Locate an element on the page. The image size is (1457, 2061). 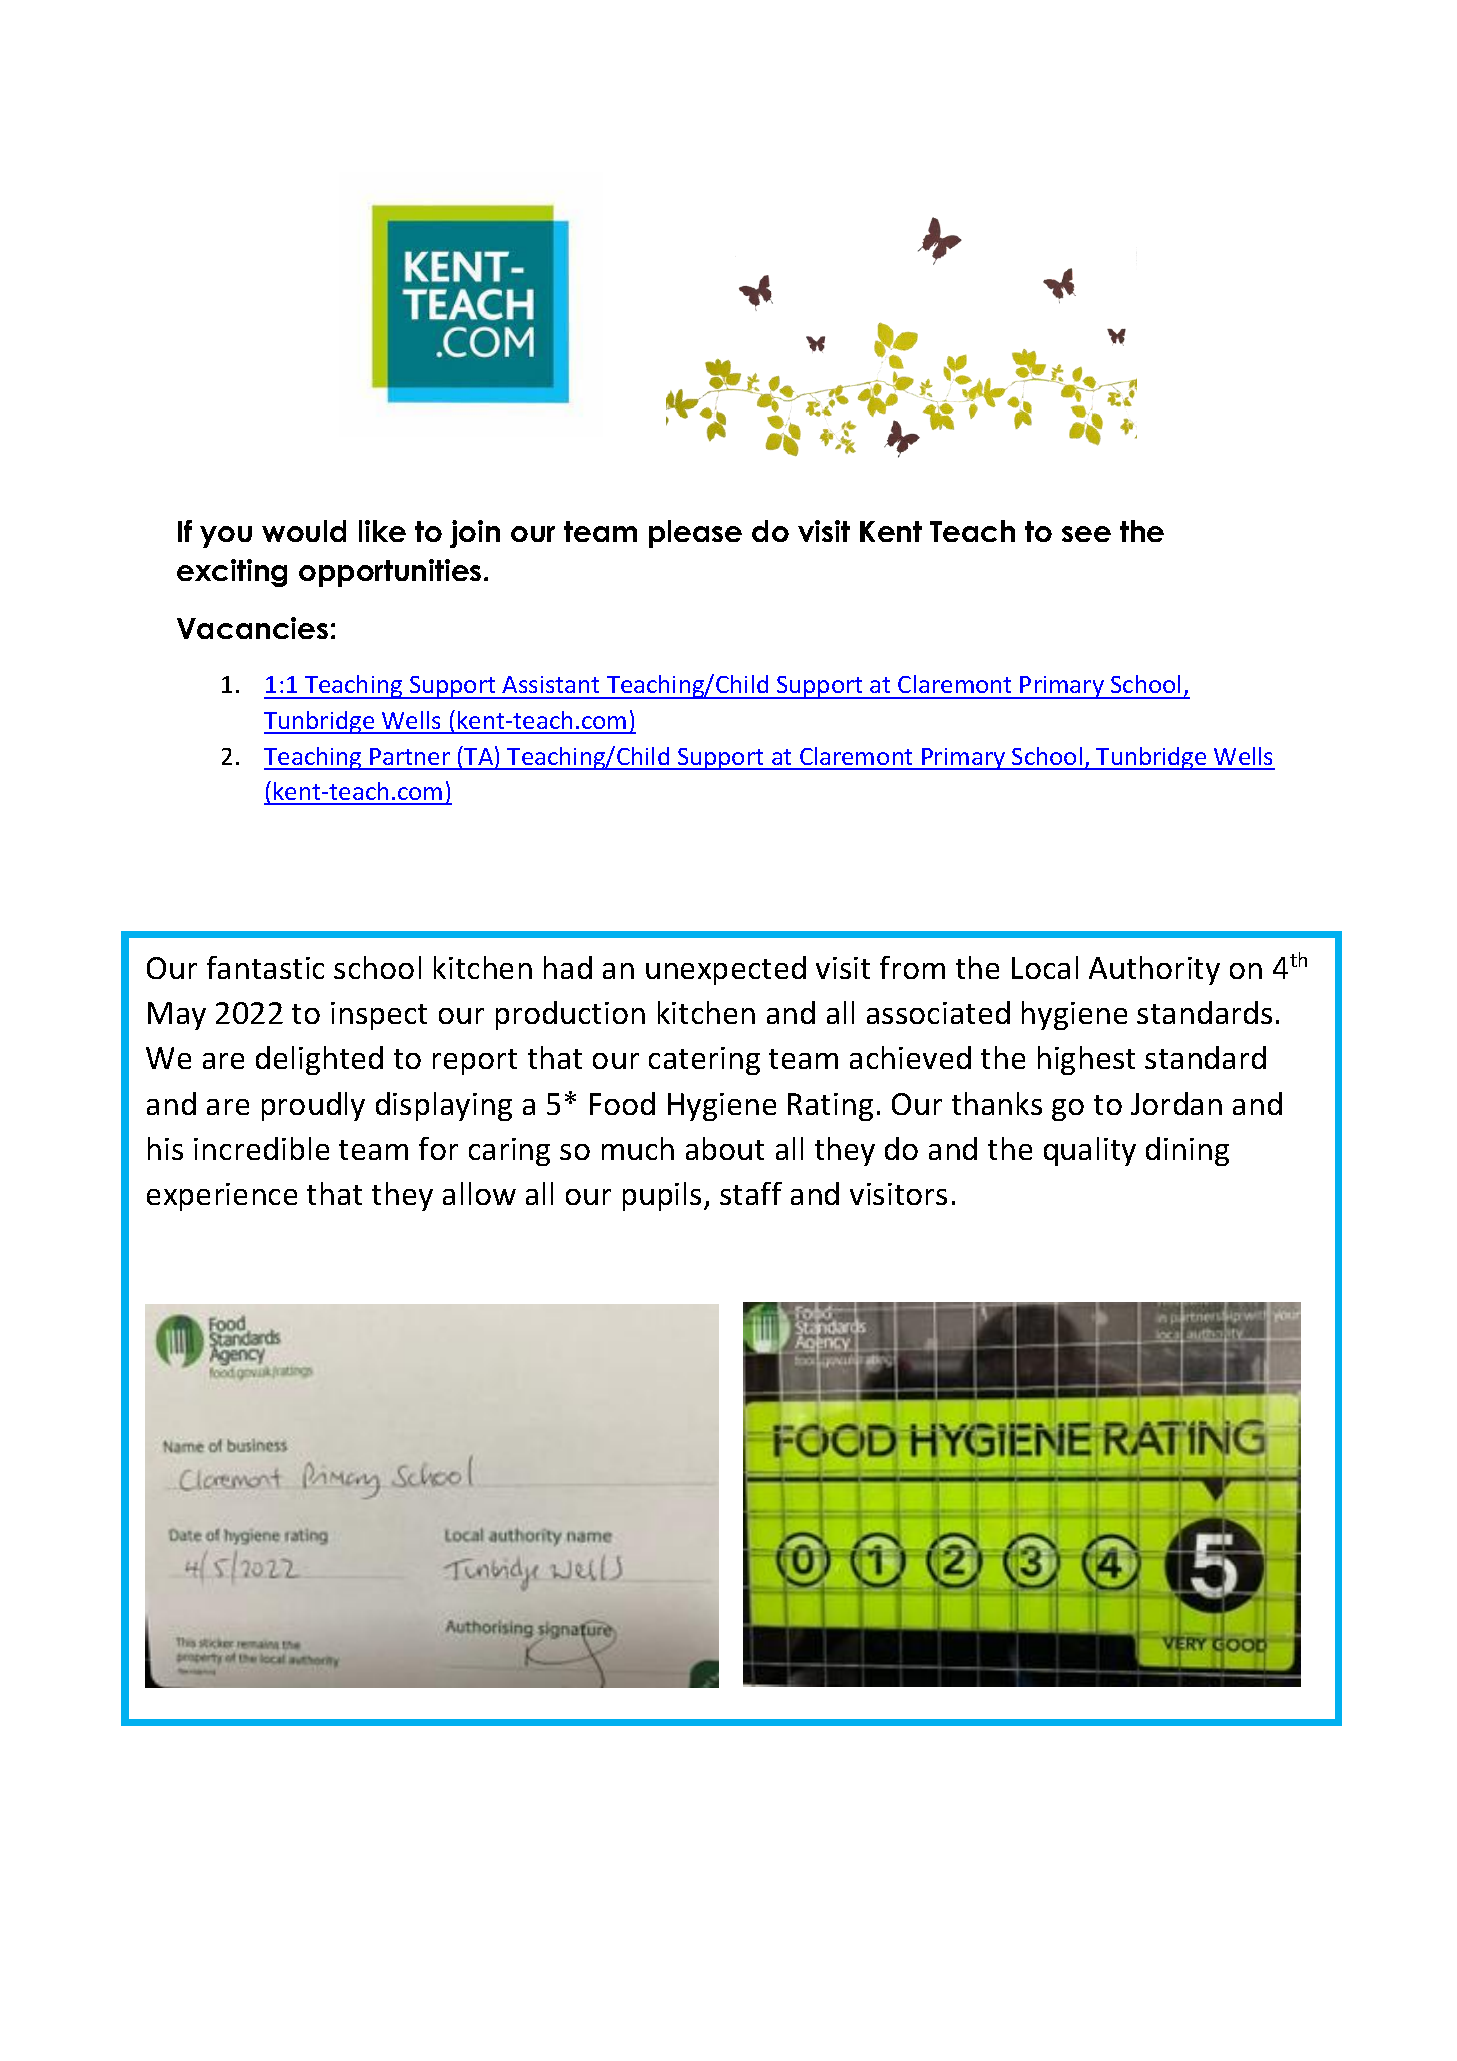
Local is located at coordinates (1045, 967).
